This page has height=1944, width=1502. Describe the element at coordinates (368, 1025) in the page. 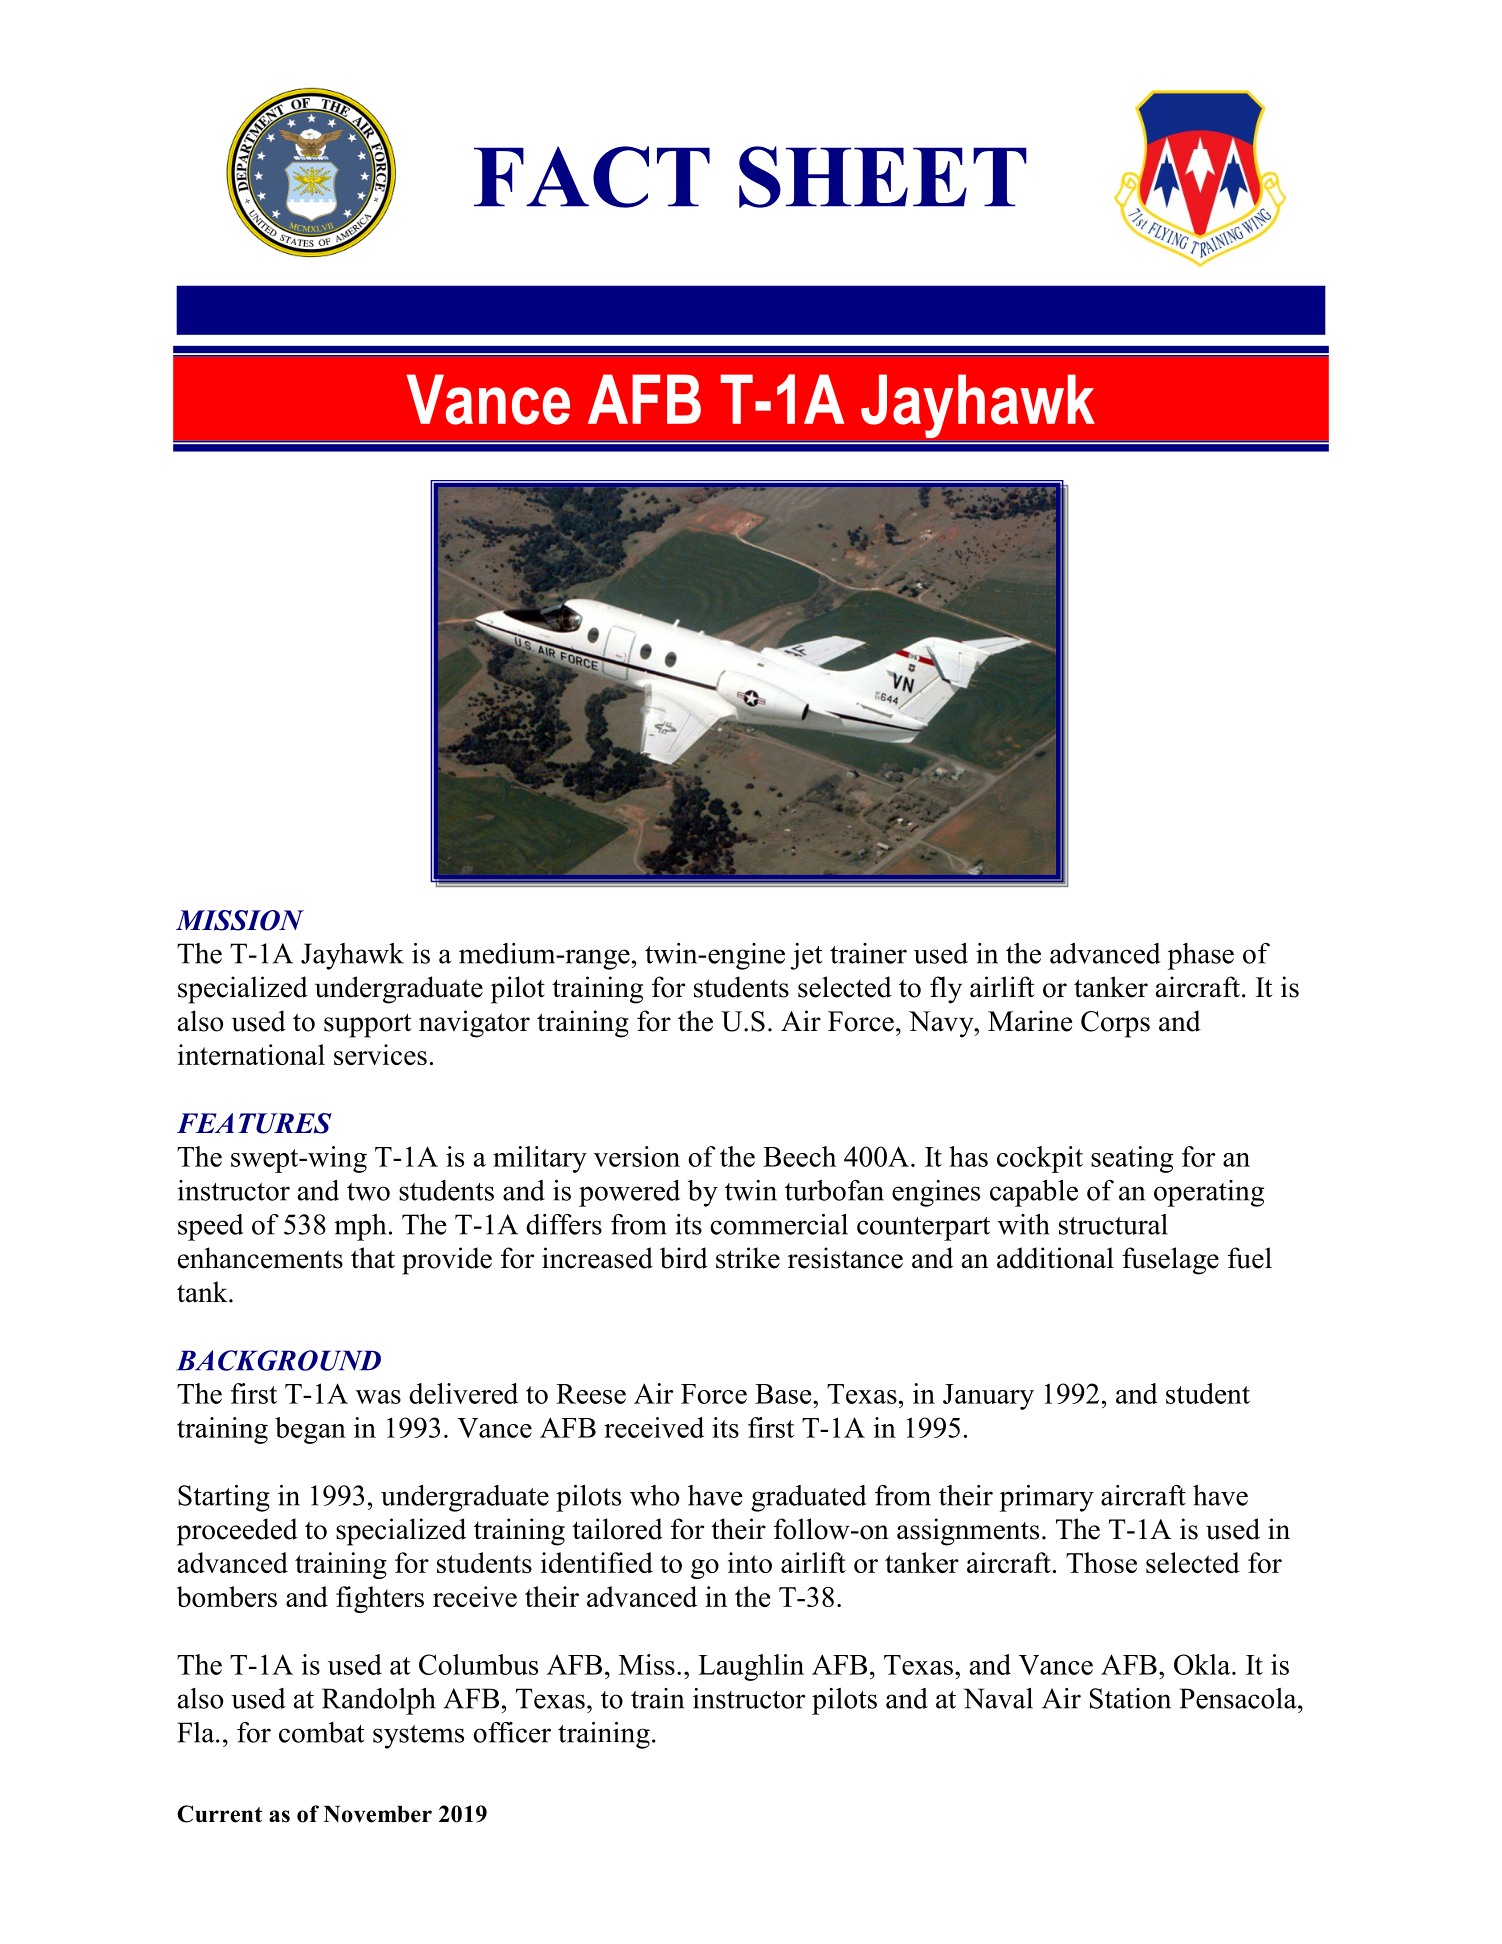

I see `support` at that location.
